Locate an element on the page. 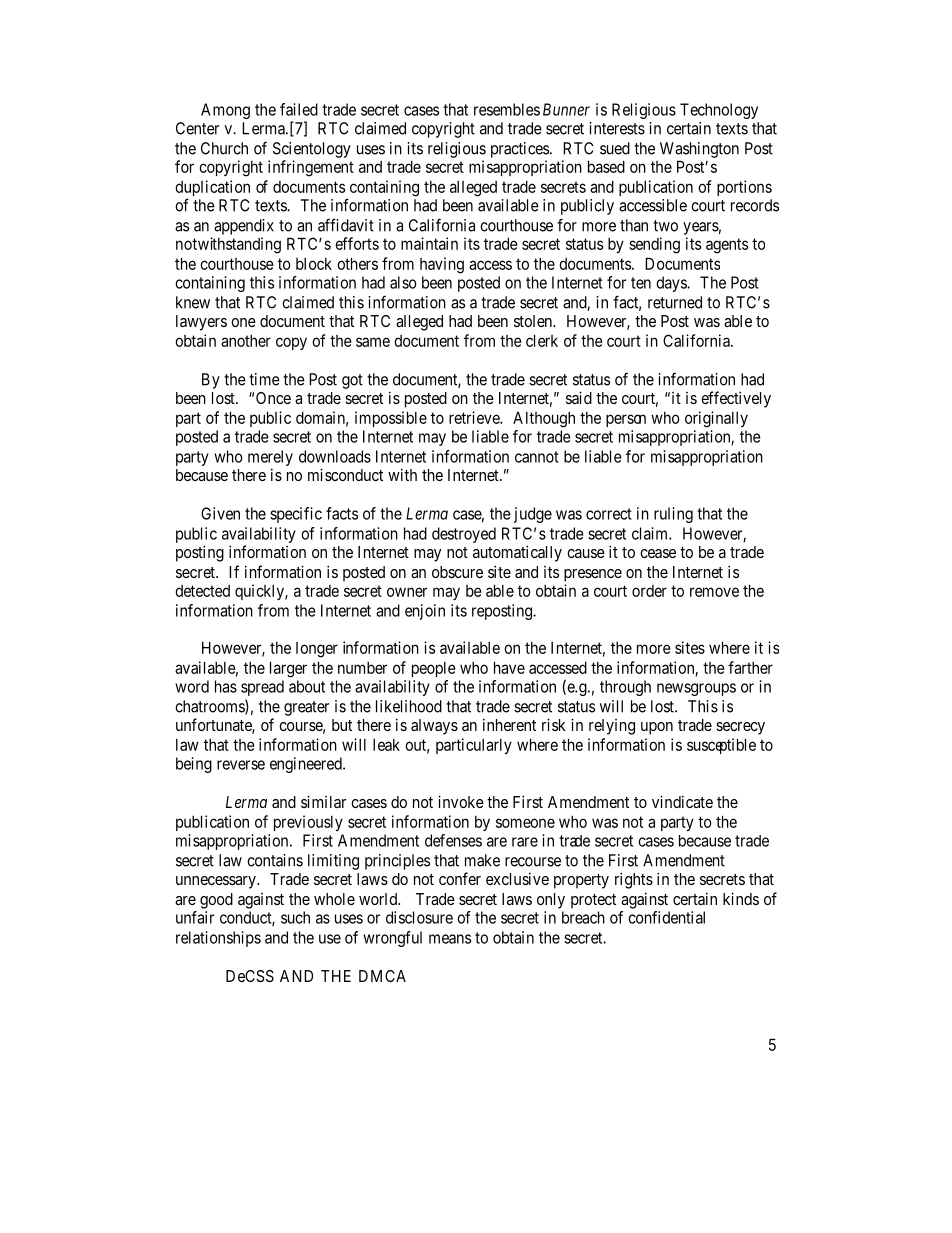  spread is located at coordinates (262, 688).
